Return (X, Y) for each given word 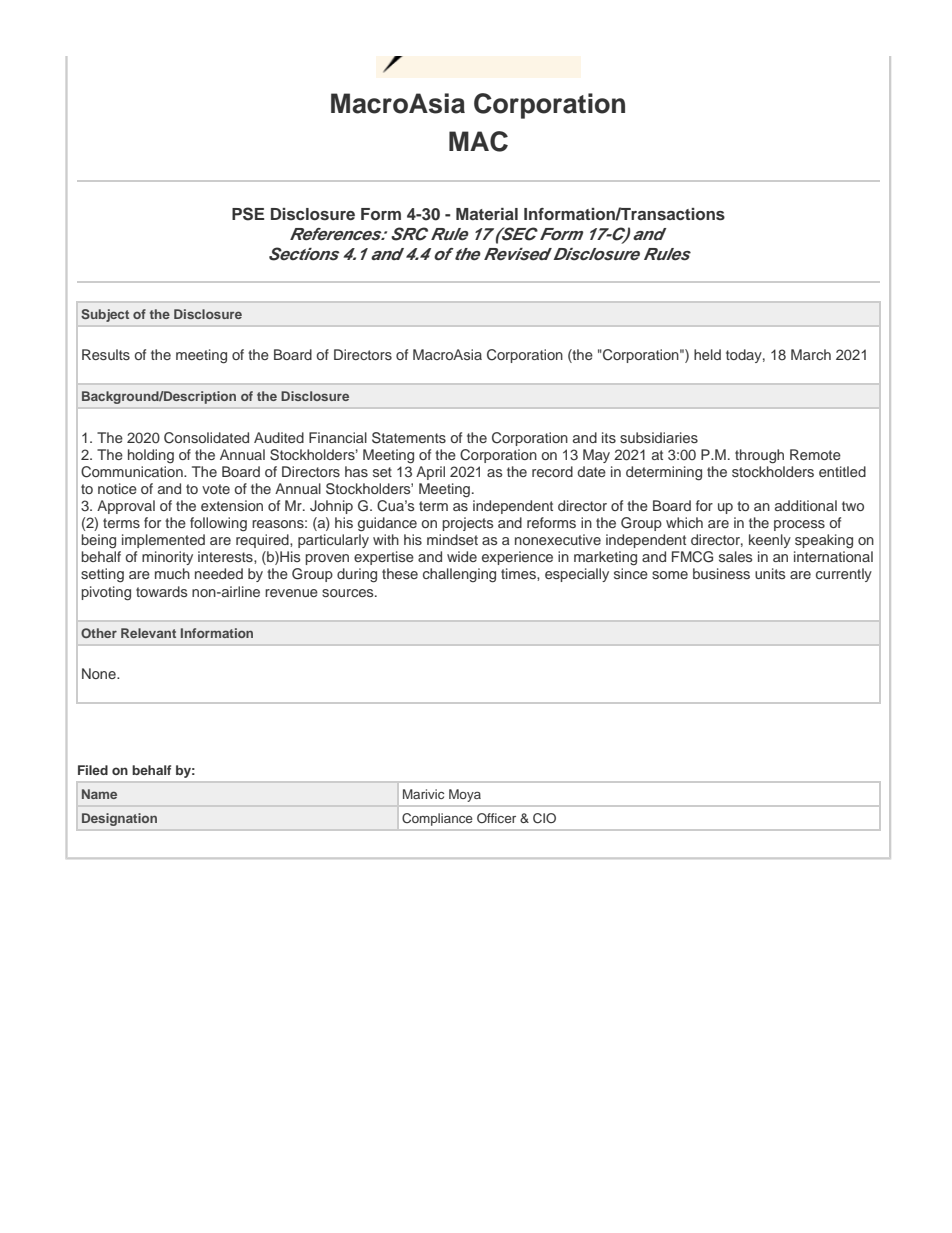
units (770, 573)
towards (161, 591)
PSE (248, 214)
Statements (409, 438)
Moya (465, 795)
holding (151, 456)
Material (487, 214)
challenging (459, 575)
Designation (119, 819)
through (759, 456)
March (811, 354)
